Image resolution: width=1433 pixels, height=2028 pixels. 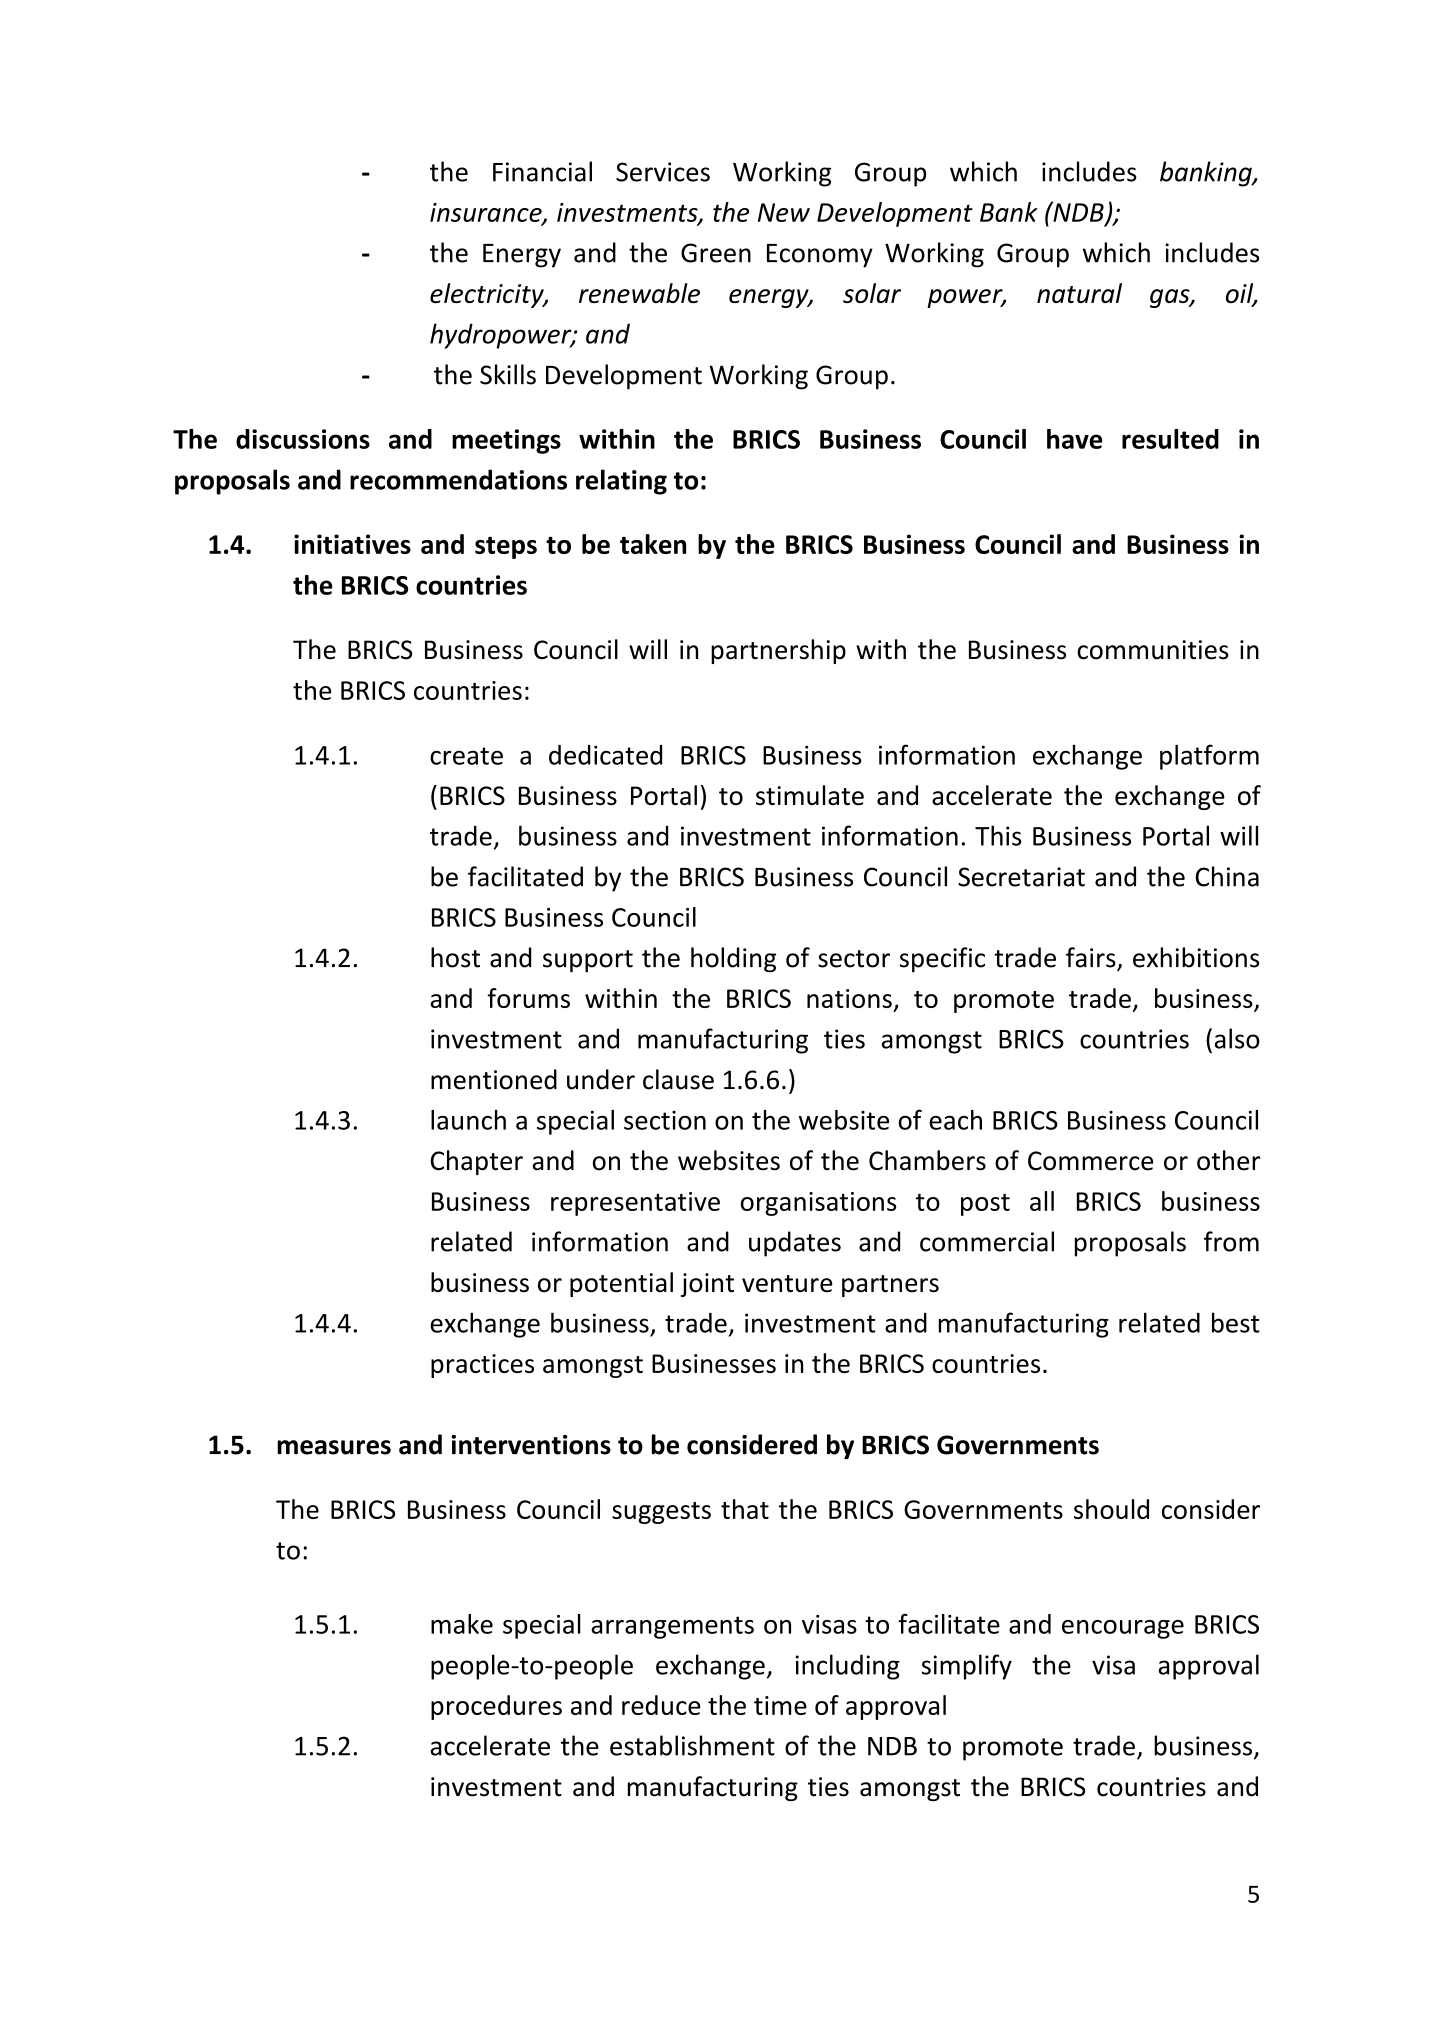 I want to click on fairs, so click(x=1092, y=958).
